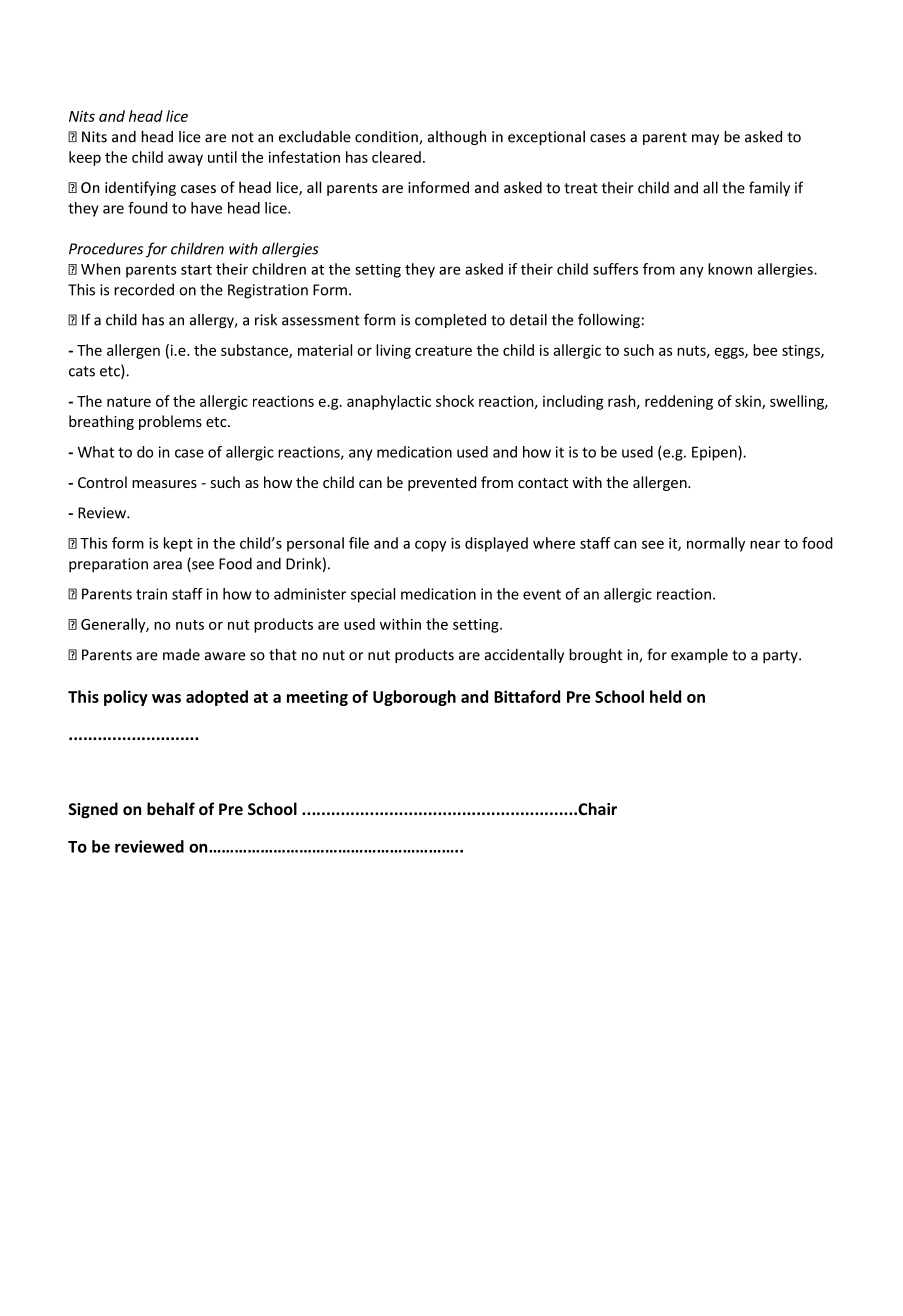 Image resolution: width=903 pixels, height=1316 pixels. What do you see at coordinates (189, 453) in the image?
I see `case` at bounding box center [189, 453].
